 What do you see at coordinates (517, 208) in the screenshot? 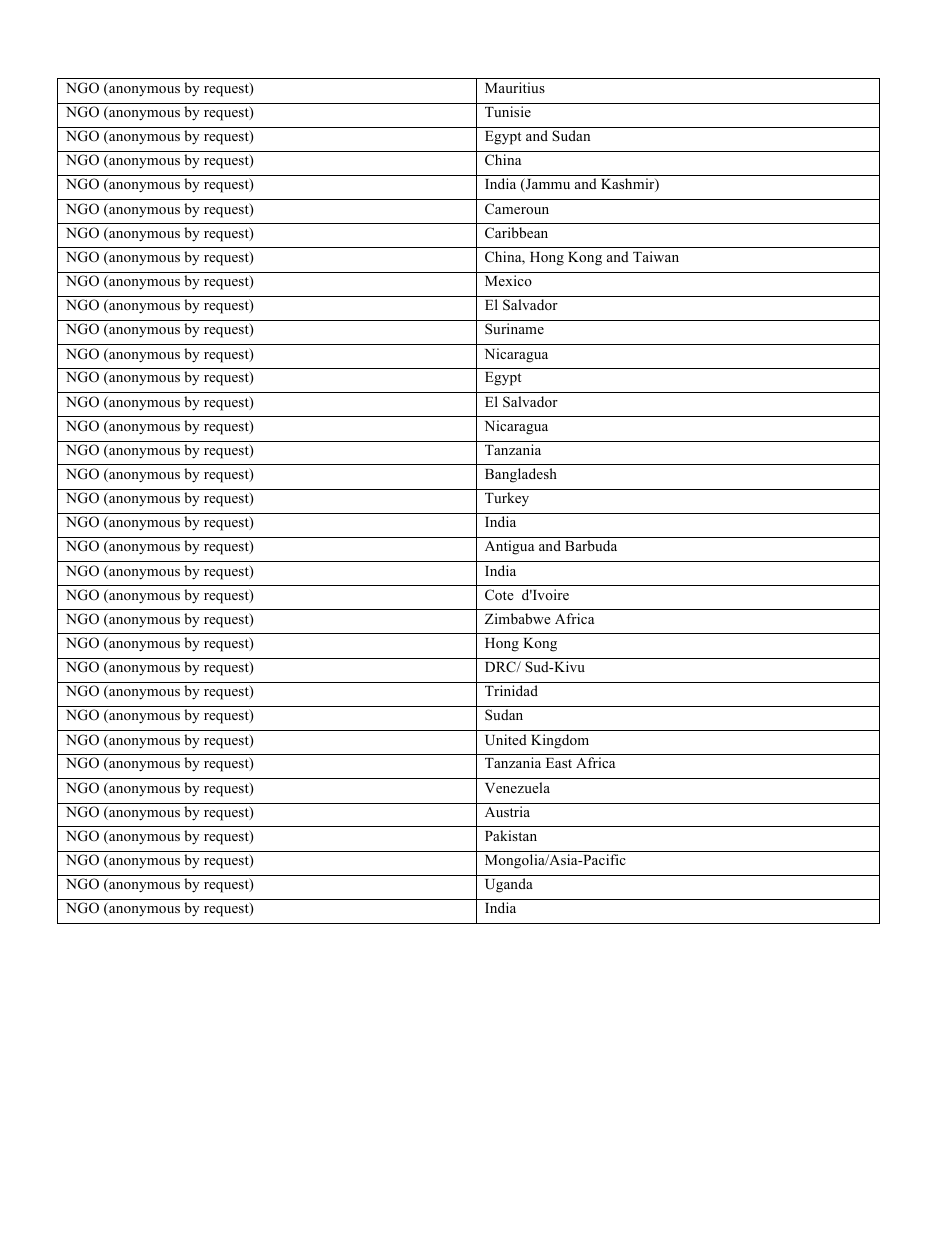
I see `Cameroun` at bounding box center [517, 208].
